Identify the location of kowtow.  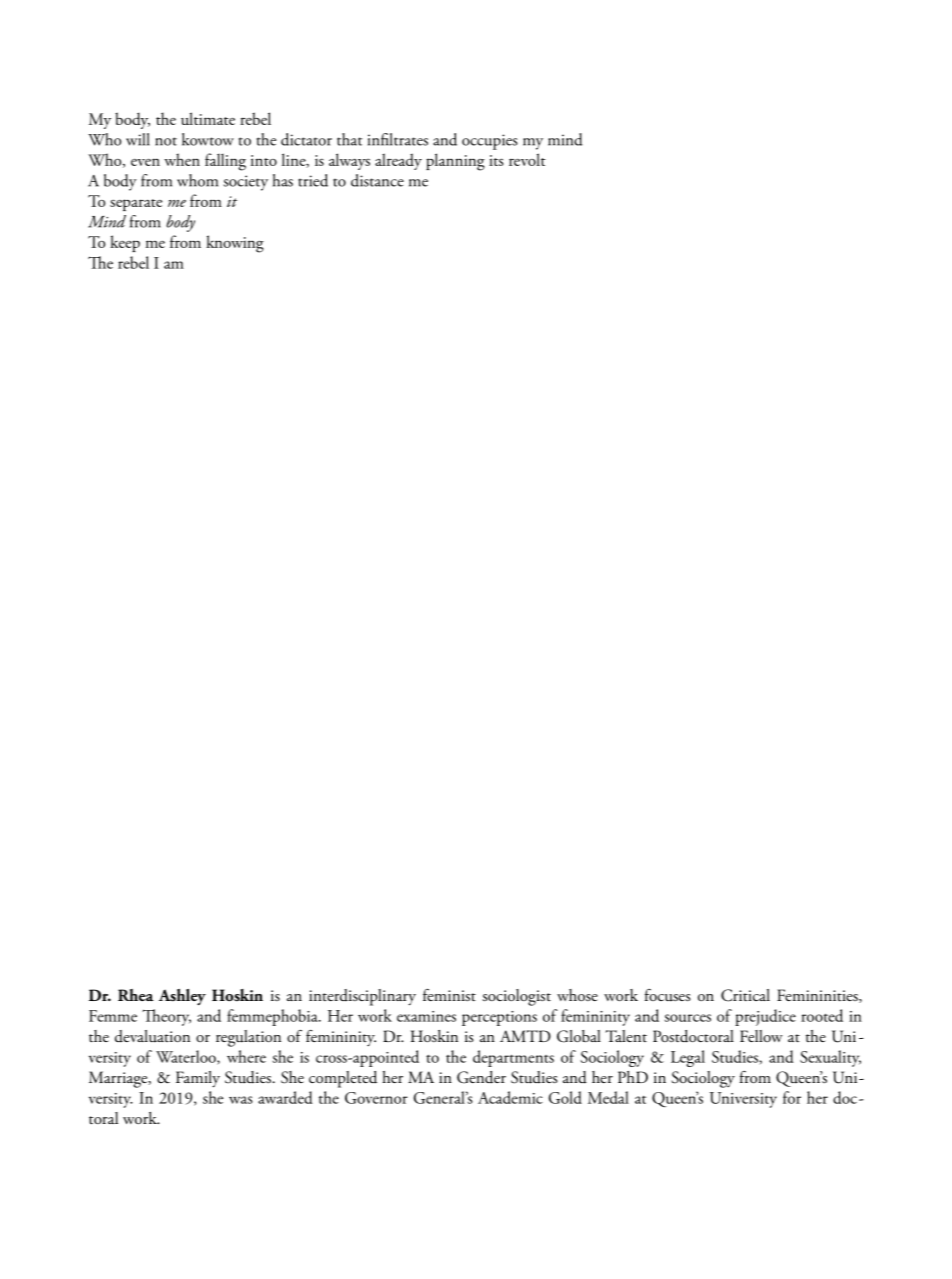
(208, 139).
